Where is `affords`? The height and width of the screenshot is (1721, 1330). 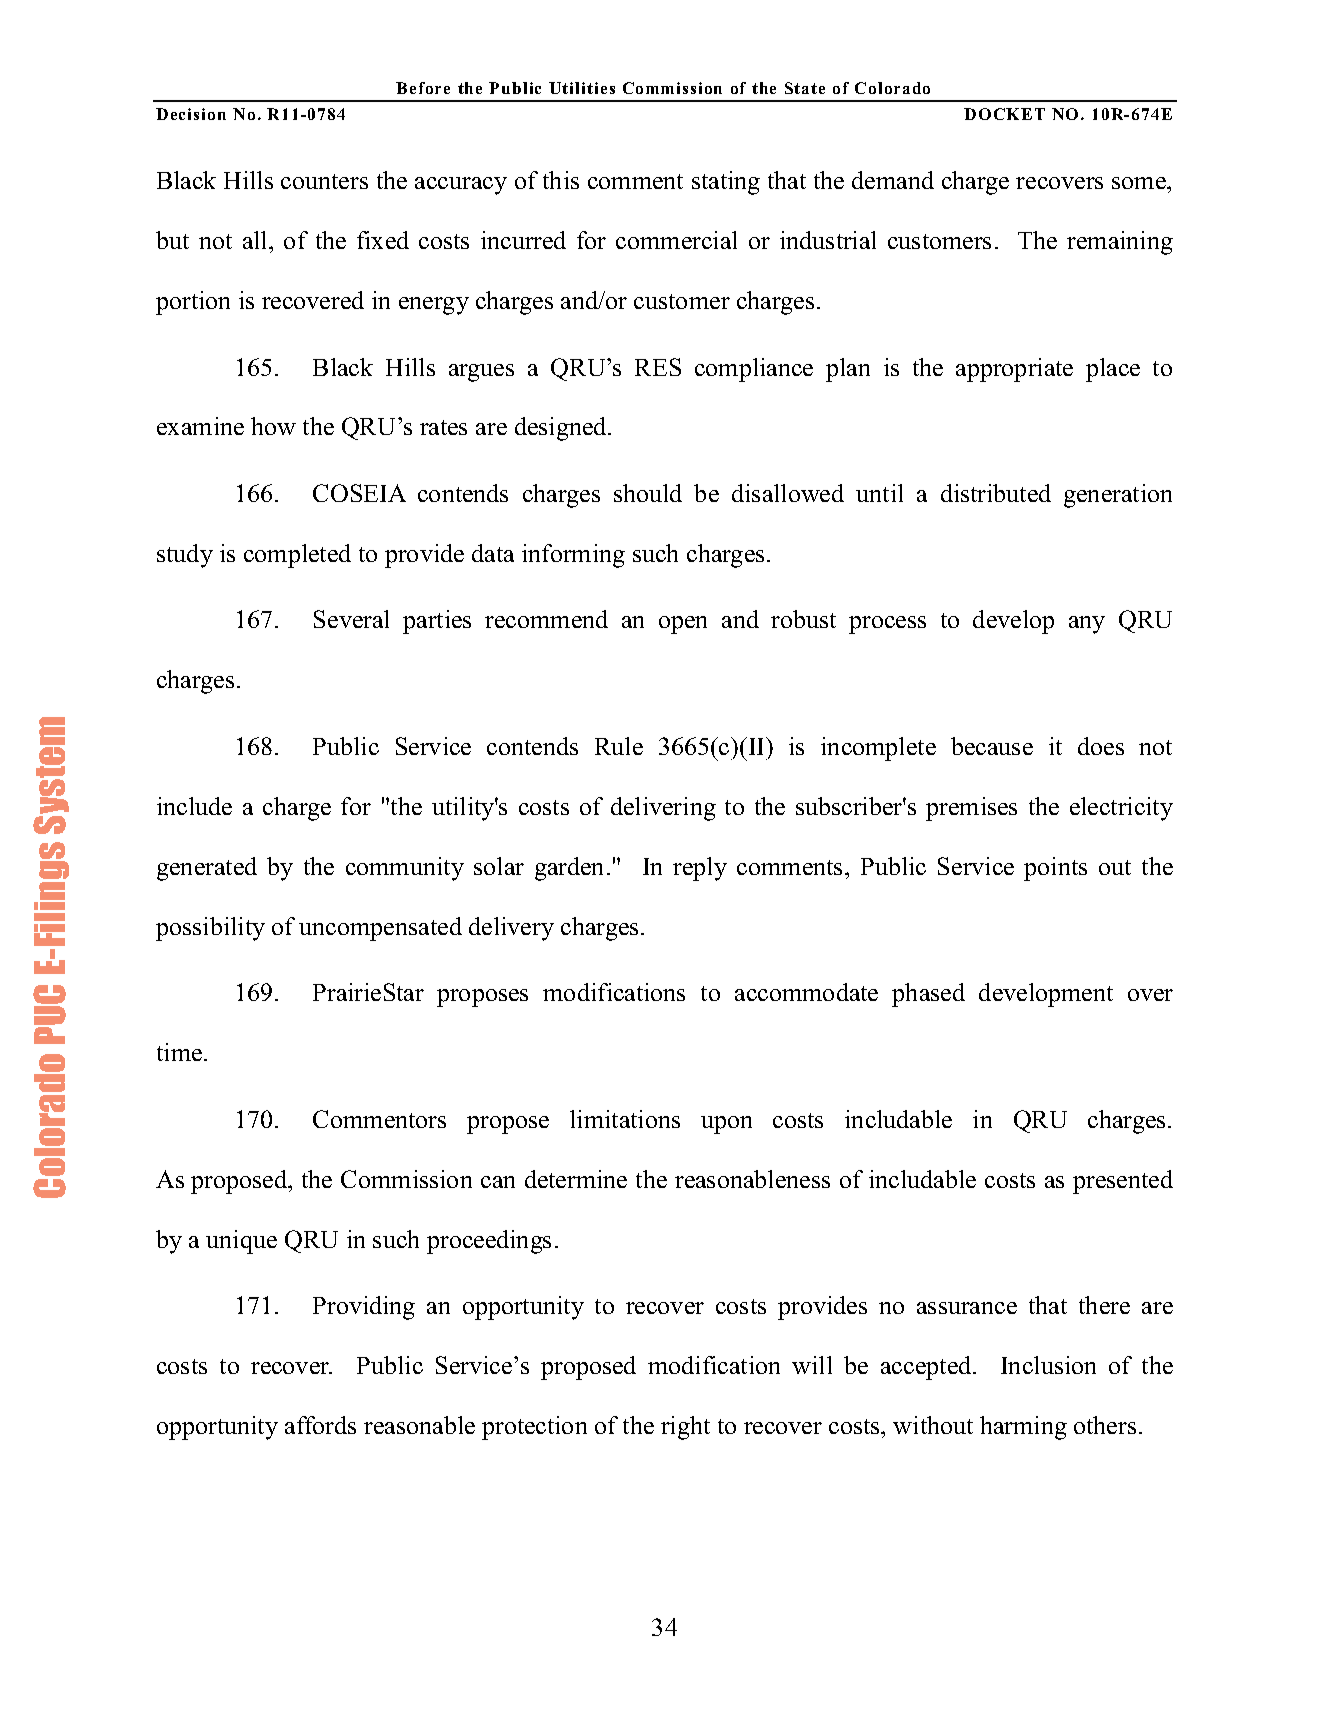 affords is located at coordinates (320, 1425).
